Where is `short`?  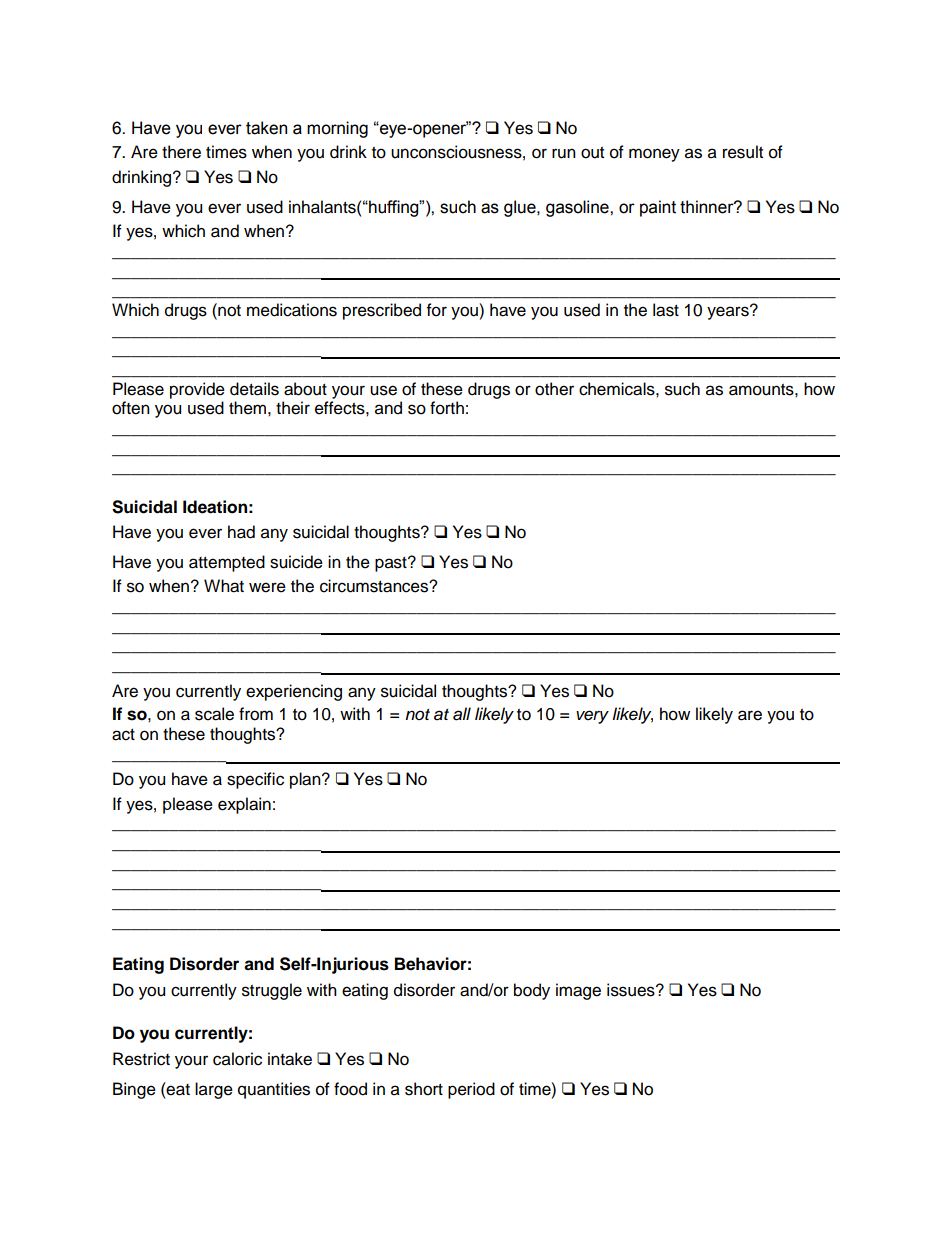 short is located at coordinates (424, 1089).
